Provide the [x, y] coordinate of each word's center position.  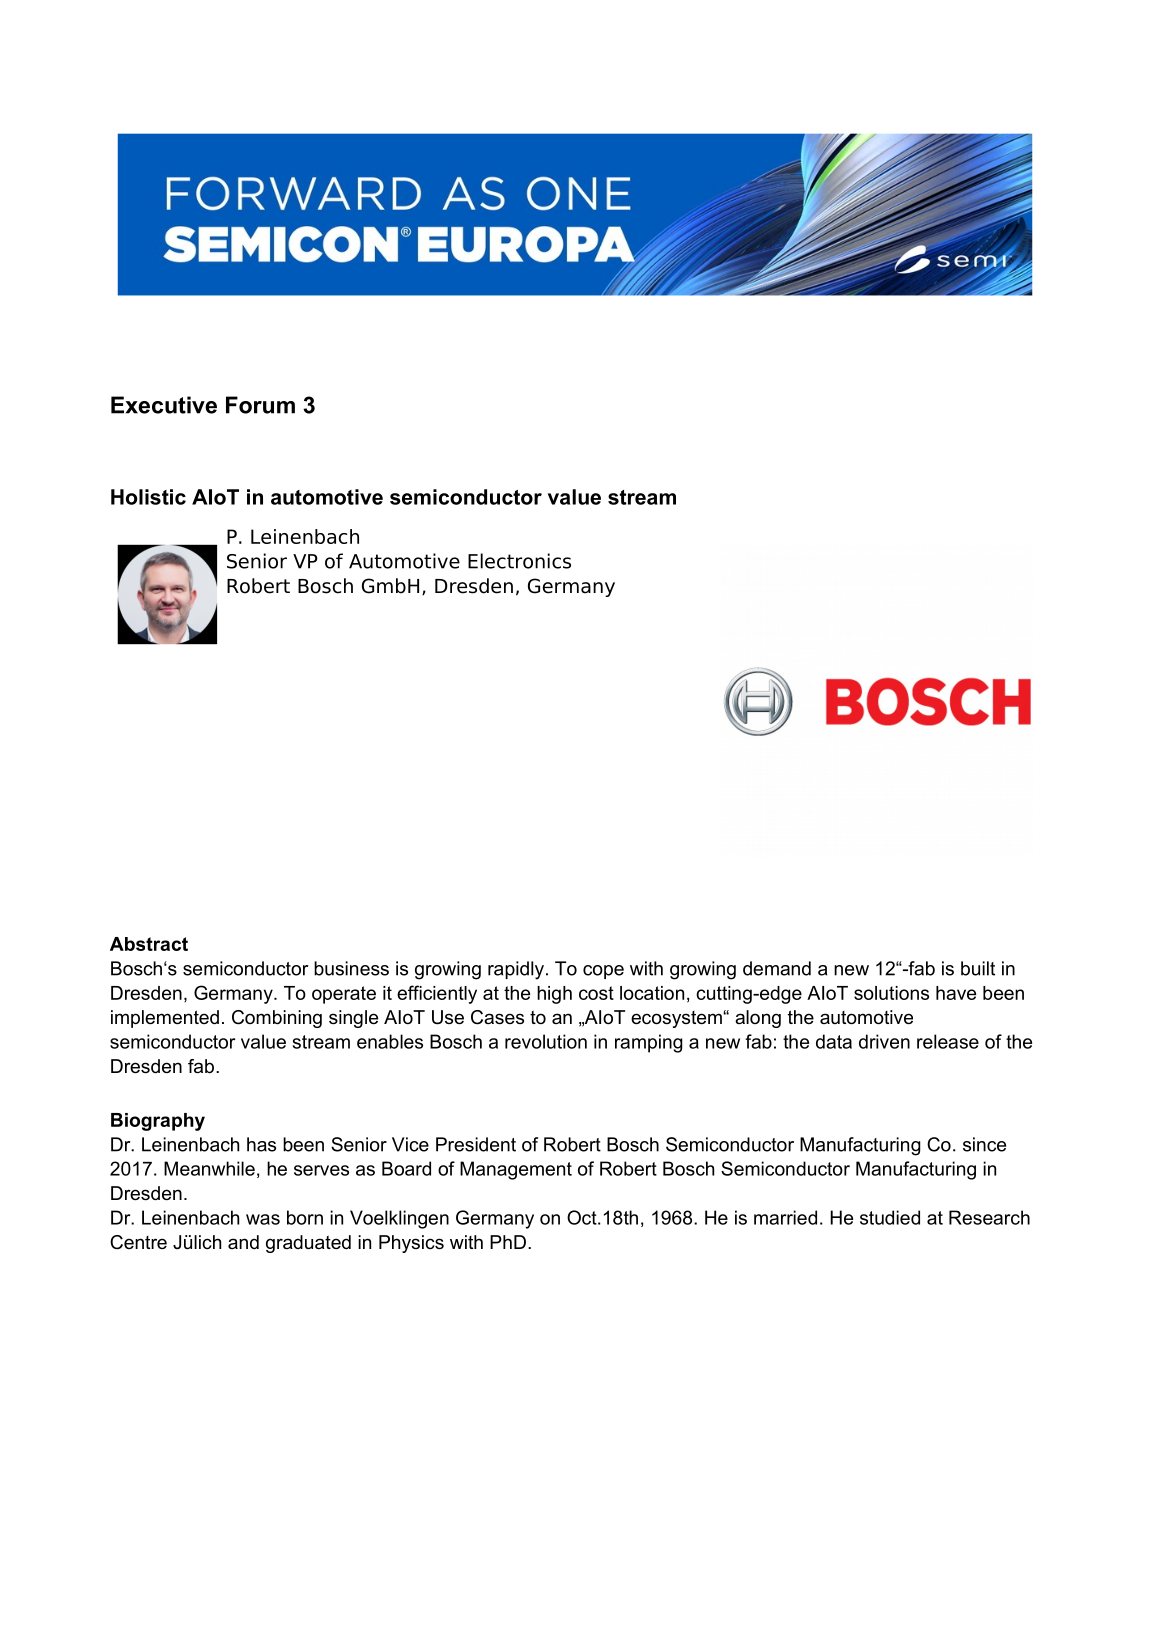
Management [516, 1170]
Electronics [519, 561]
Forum [260, 405]
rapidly [516, 970]
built [978, 968]
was [263, 1219]
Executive [164, 405]
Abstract [149, 944]
